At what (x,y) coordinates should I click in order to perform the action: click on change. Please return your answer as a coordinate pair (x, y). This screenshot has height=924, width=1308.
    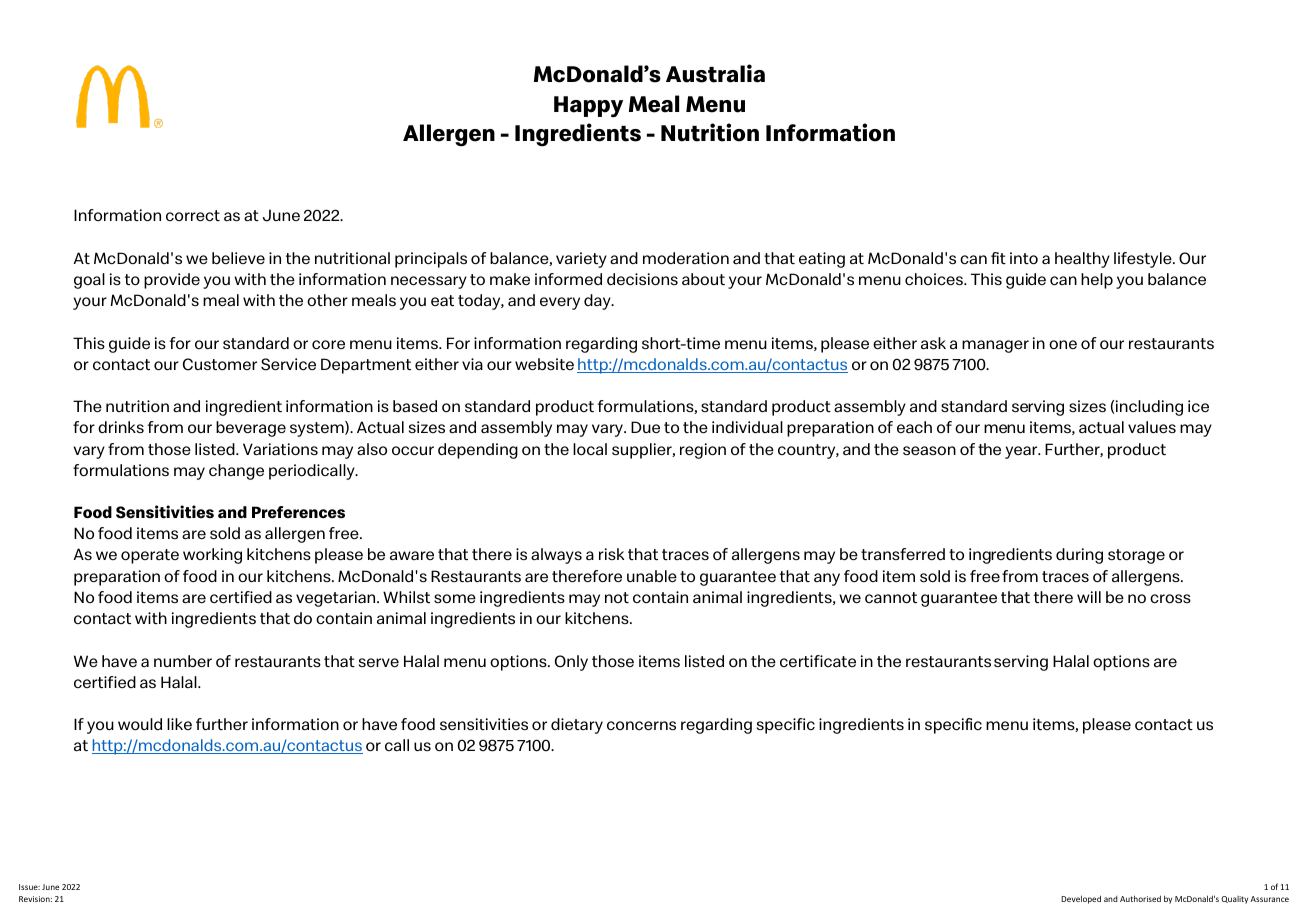
    Looking at the image, I should click on (236, 472).
